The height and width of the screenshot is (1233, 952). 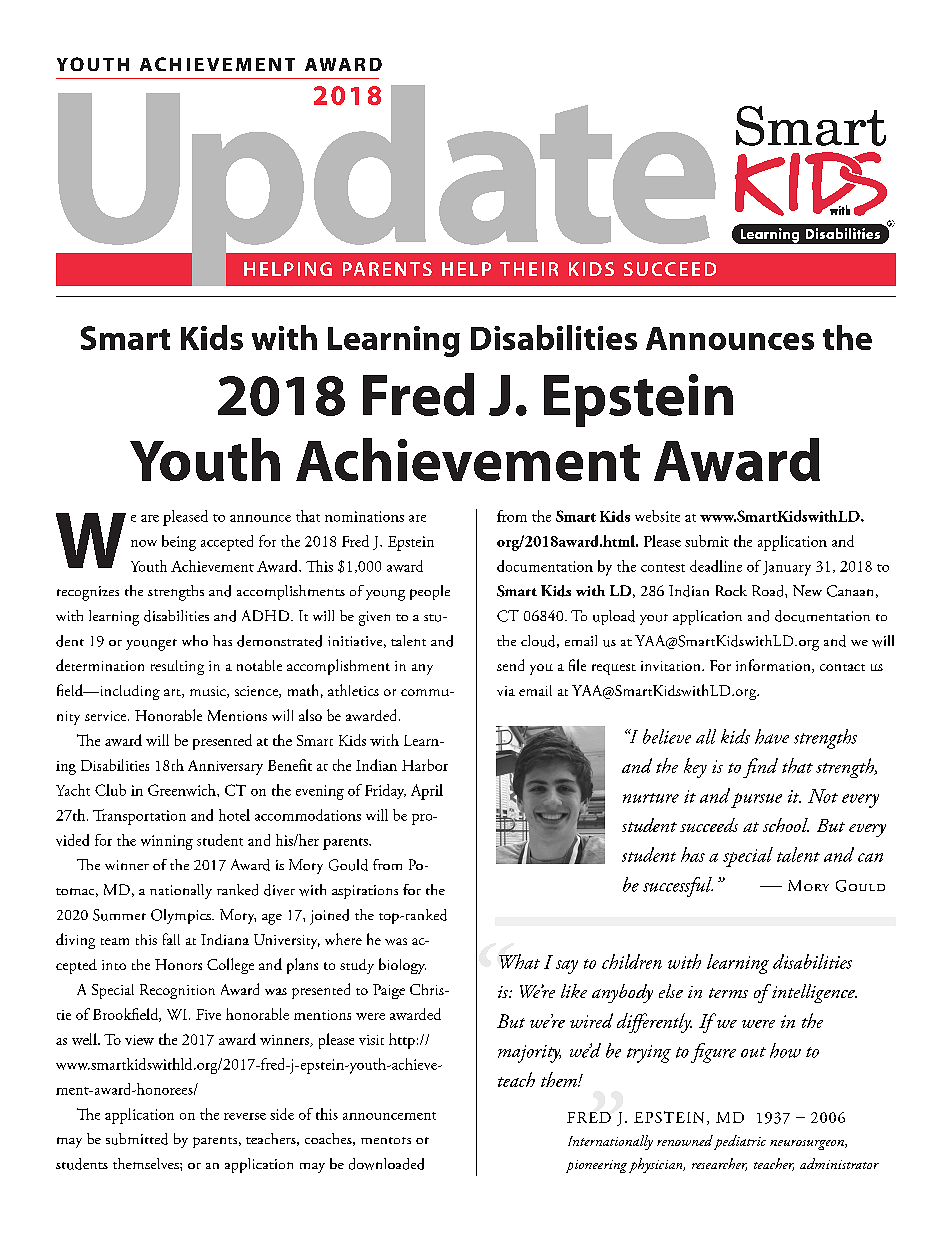 I want to click on Anniversary, so click(x=225, y=767).
